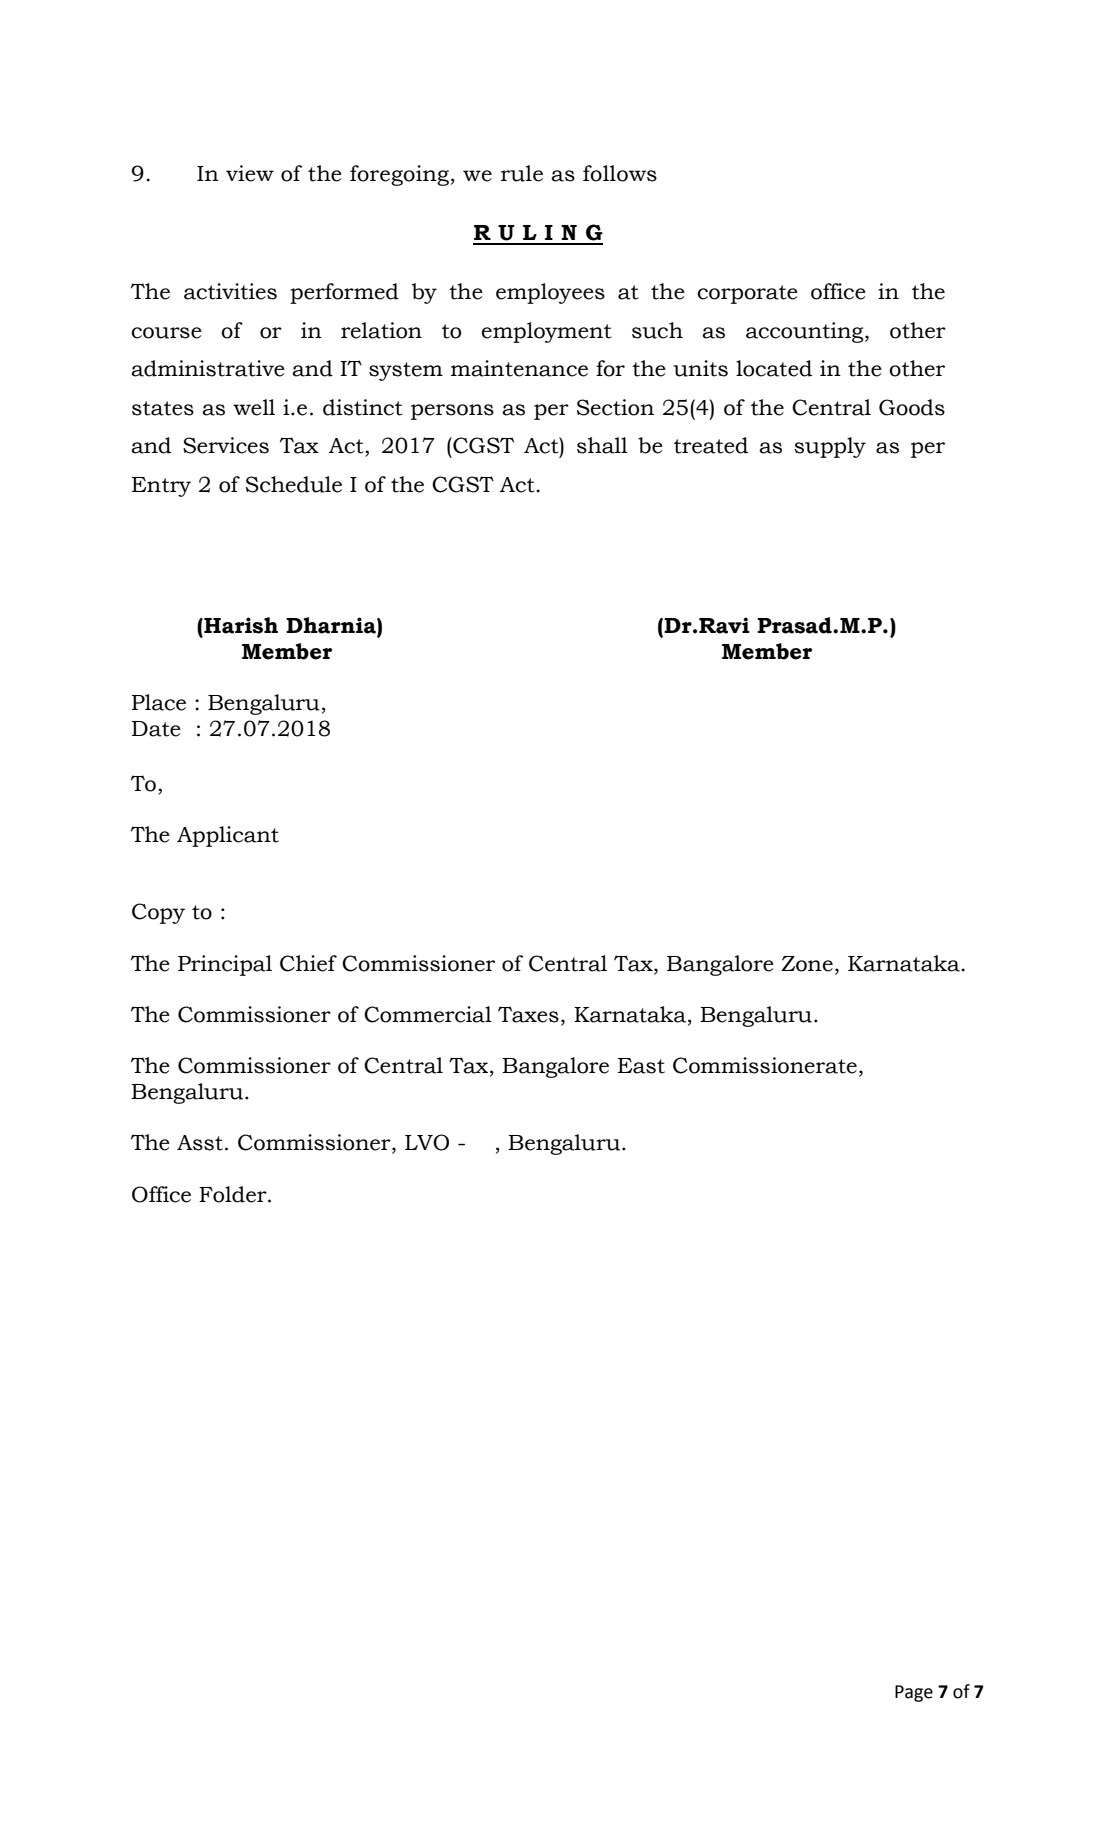 This image has width=1115, height=1837. I want to click on view, so click(250, 173).
